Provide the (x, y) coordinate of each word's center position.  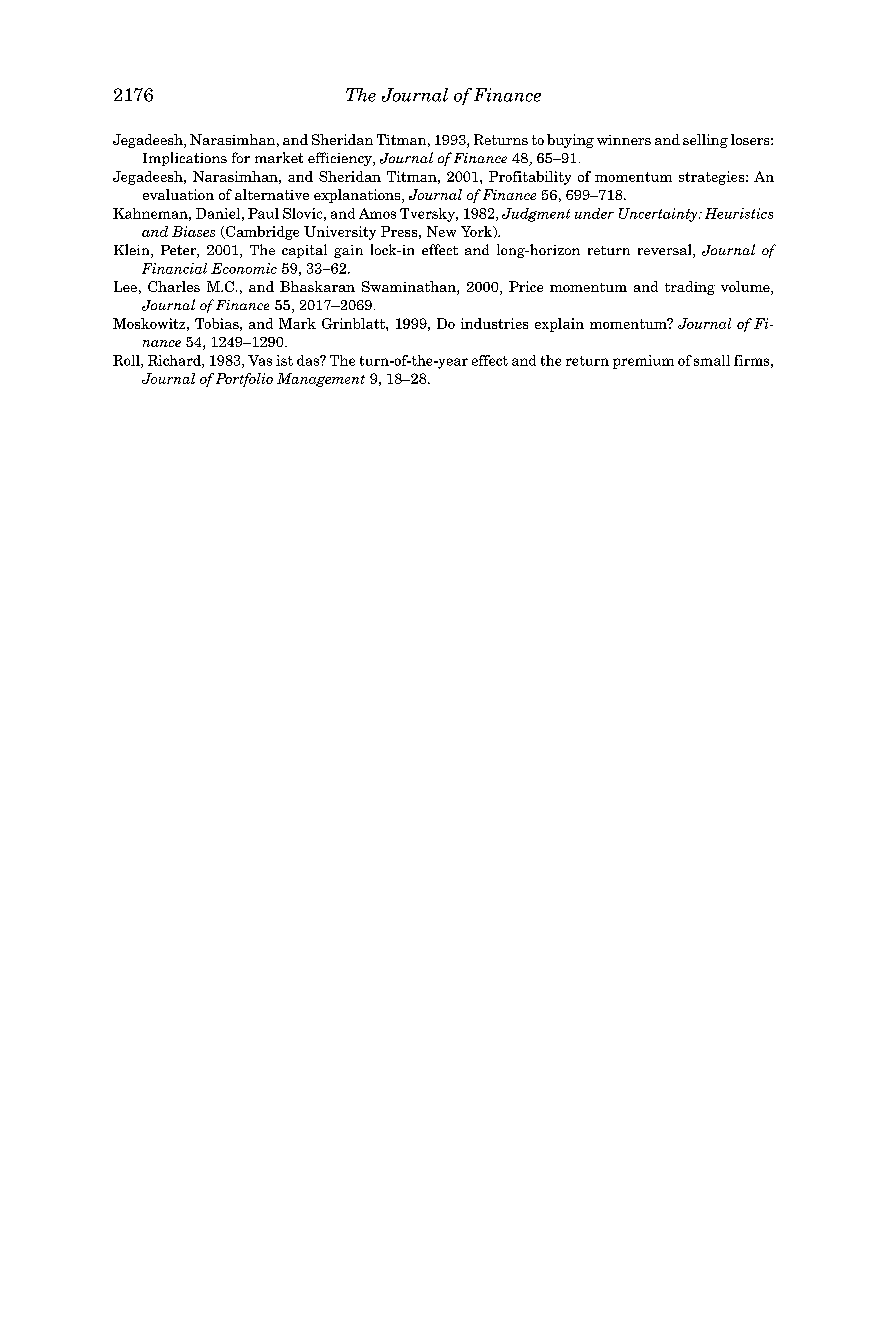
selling (705, 141)
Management (321, 380)
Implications (185, 159)
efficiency (341, 159)
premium (643, 362)
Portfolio (244, 380)
